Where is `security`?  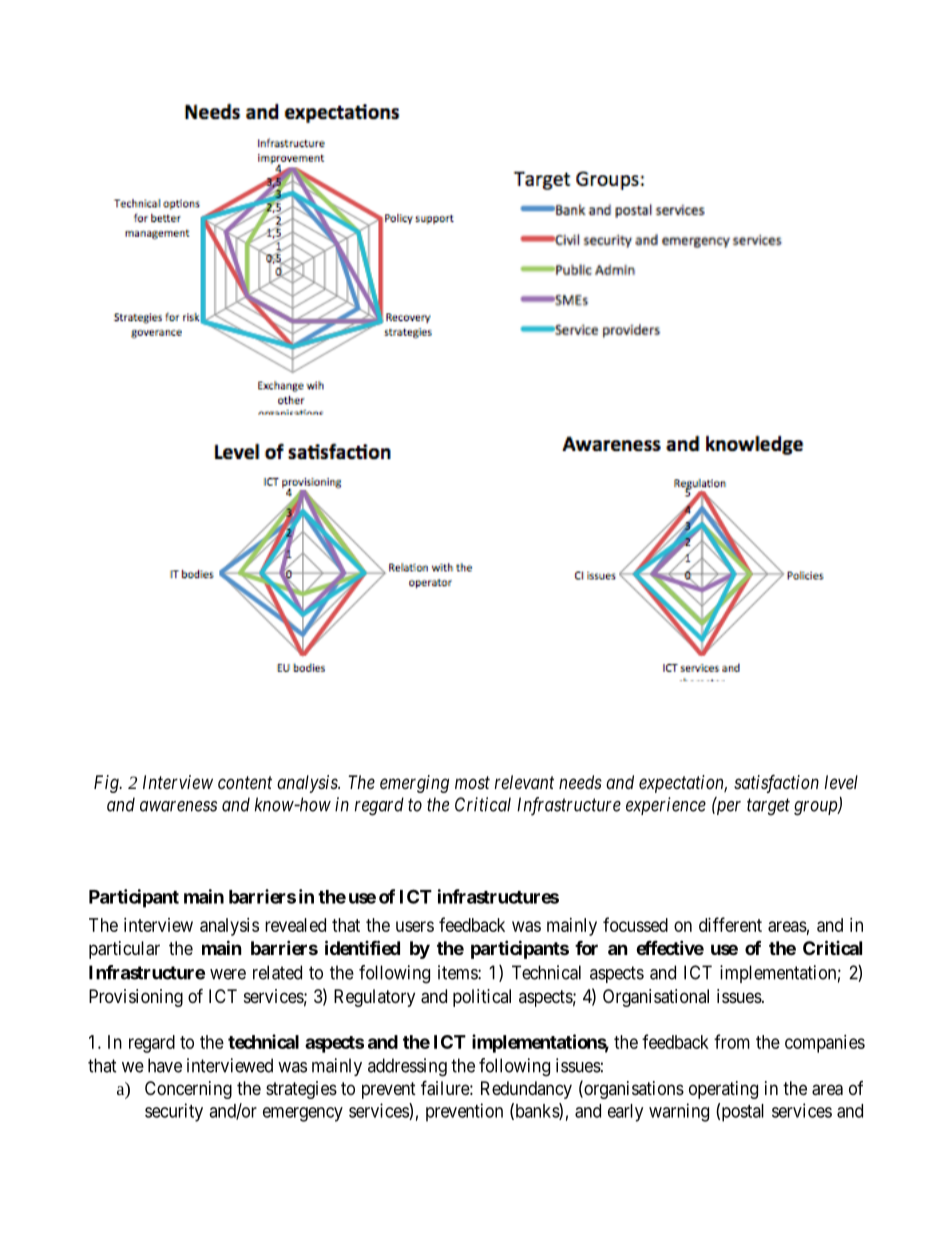 security is located at coordinates (174, 1112).
